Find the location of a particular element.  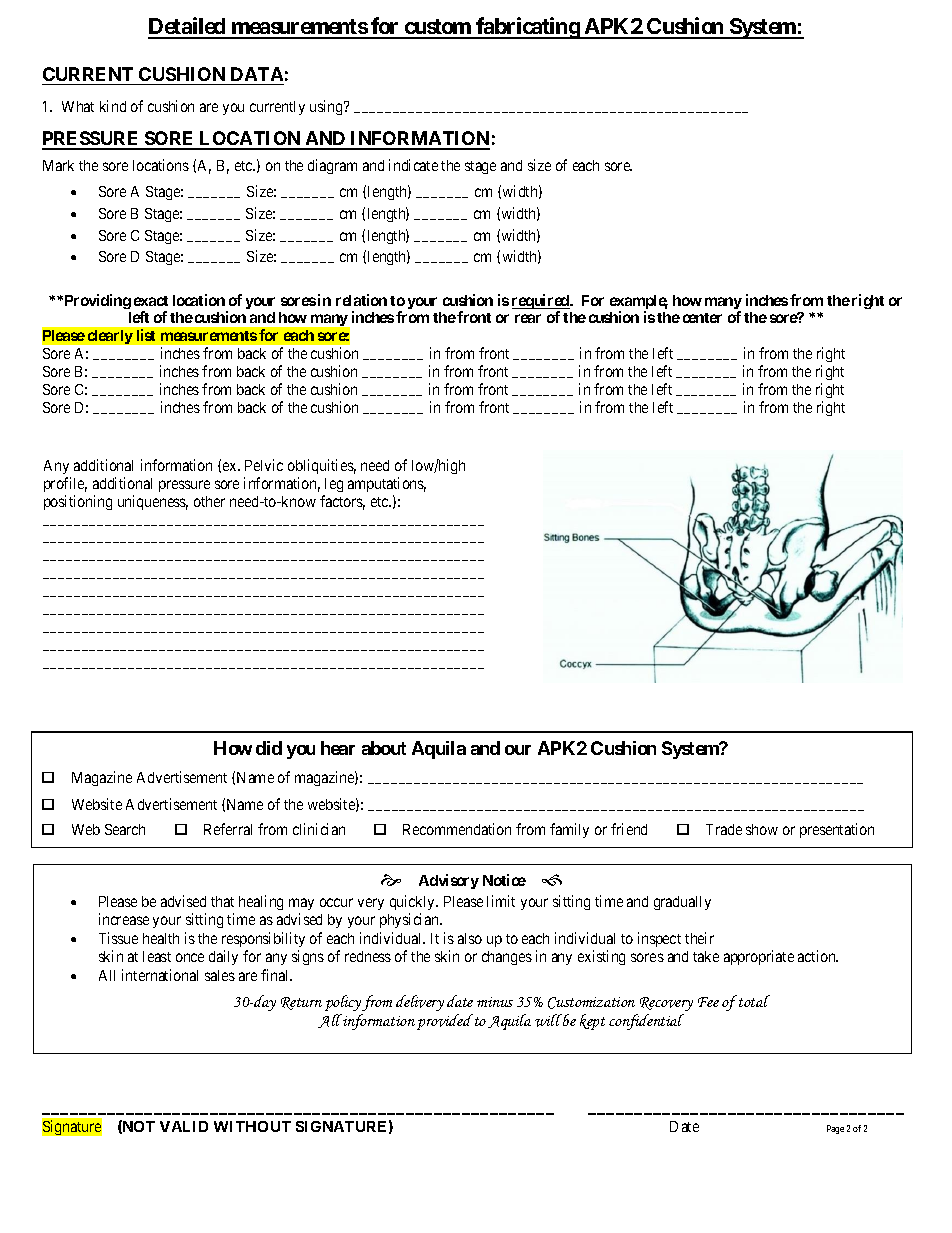

show is located at coordinates (762, 829).
